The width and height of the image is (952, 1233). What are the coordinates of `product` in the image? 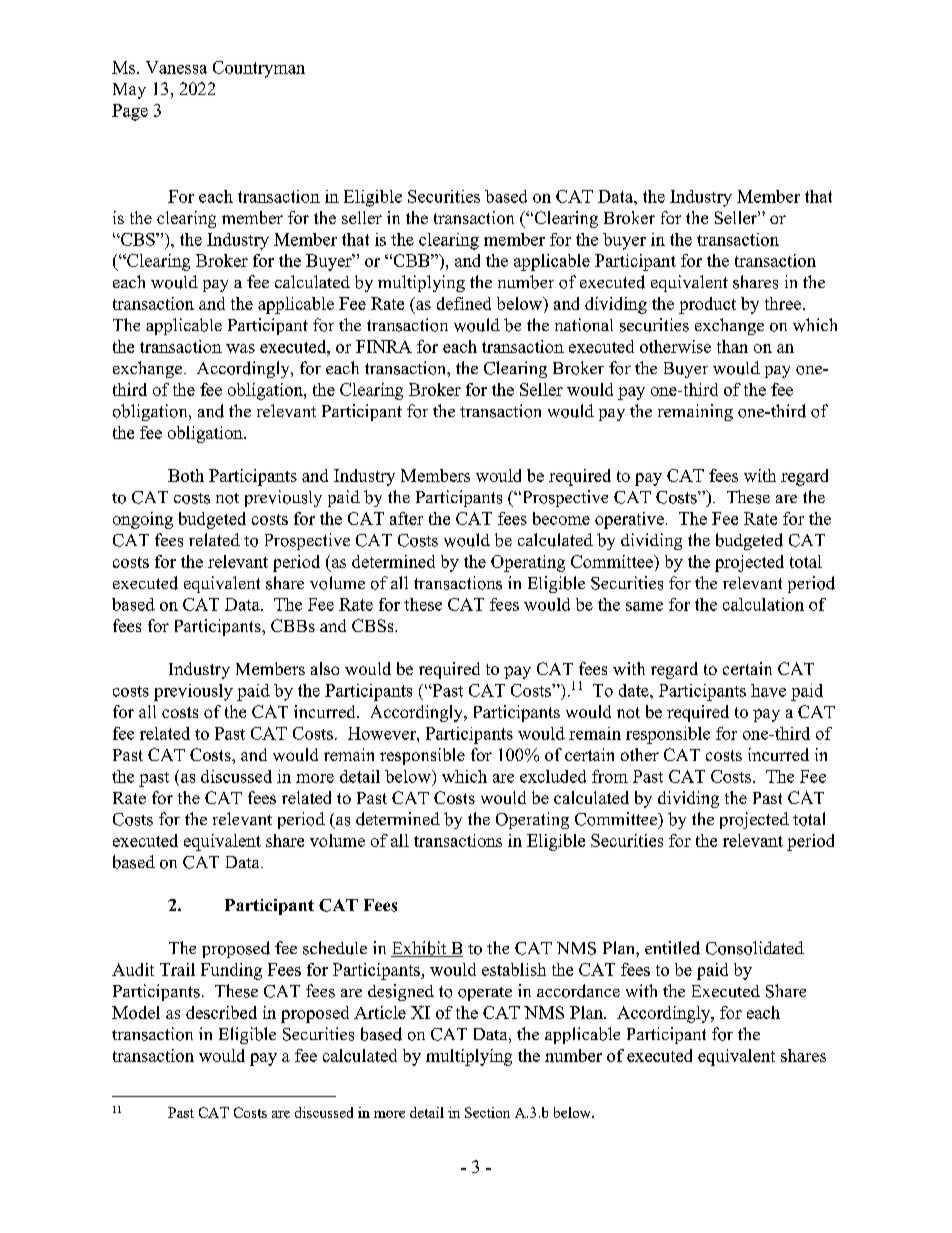 It's located at (707, 305).
